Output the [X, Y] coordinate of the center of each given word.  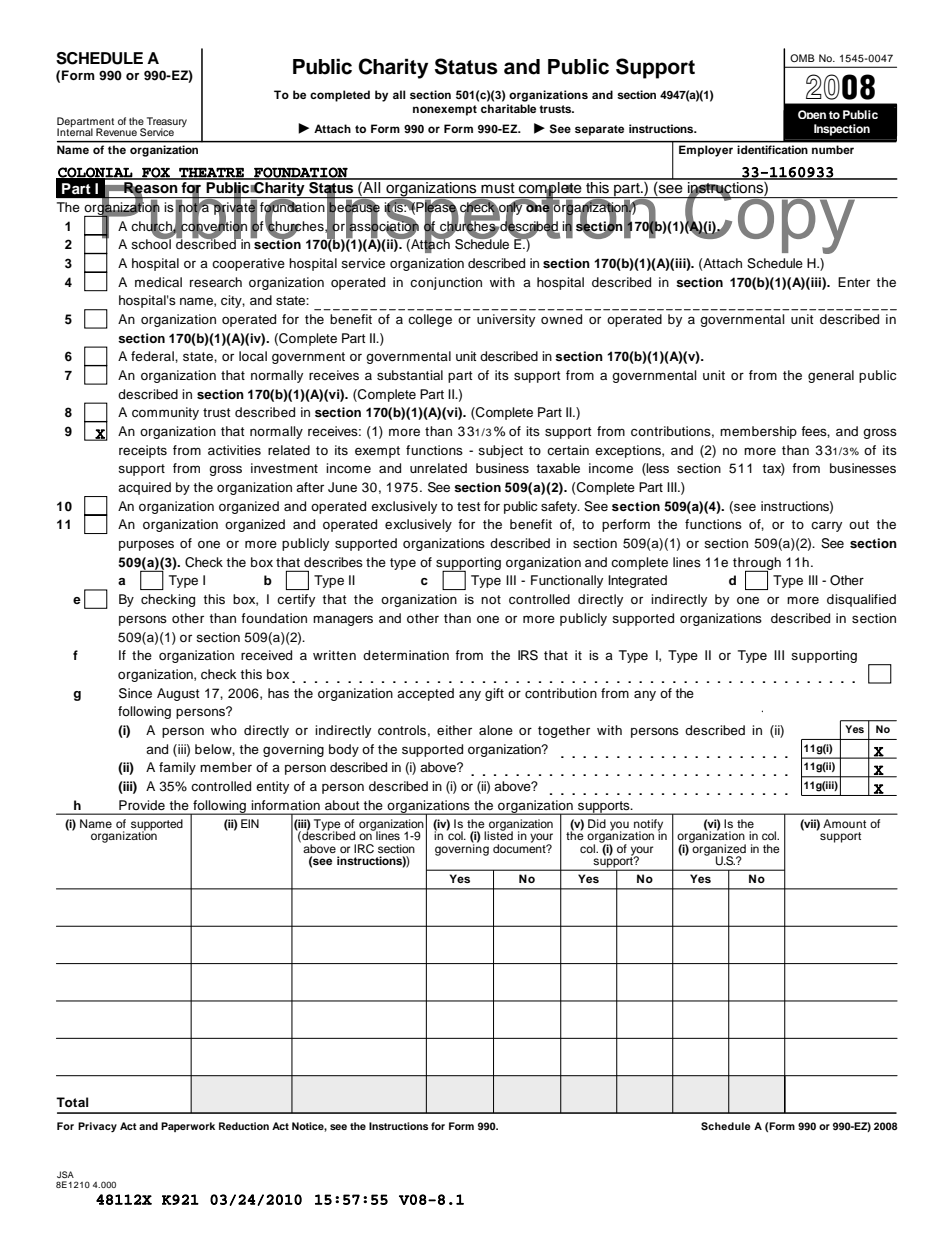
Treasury [167, 123]
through [757, 564]
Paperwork [188, 1127]
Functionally [567, 581]
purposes [146, 545]
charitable [508, 108]
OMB [802, 58]
